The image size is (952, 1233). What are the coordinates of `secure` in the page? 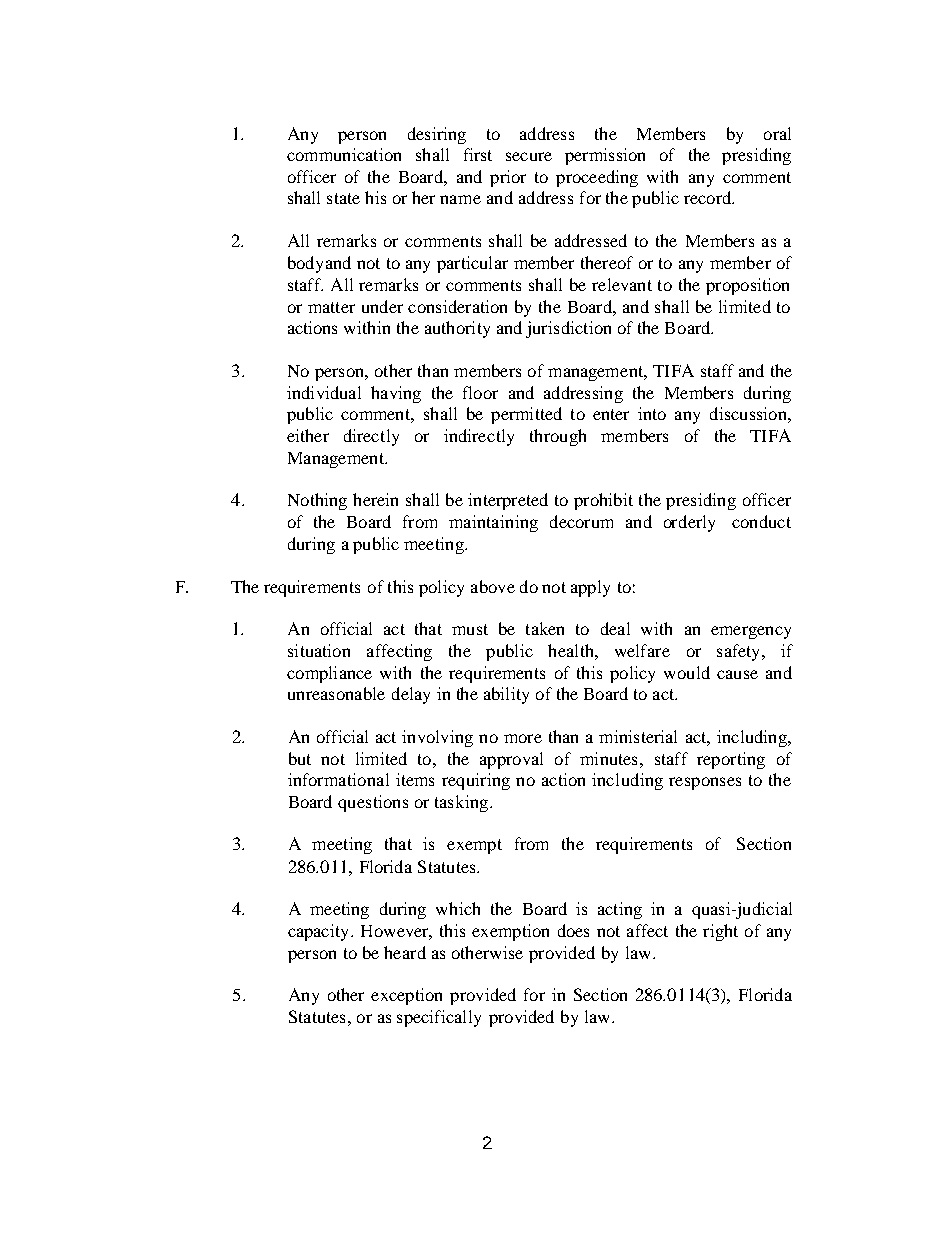 It's located at (529, 156).
